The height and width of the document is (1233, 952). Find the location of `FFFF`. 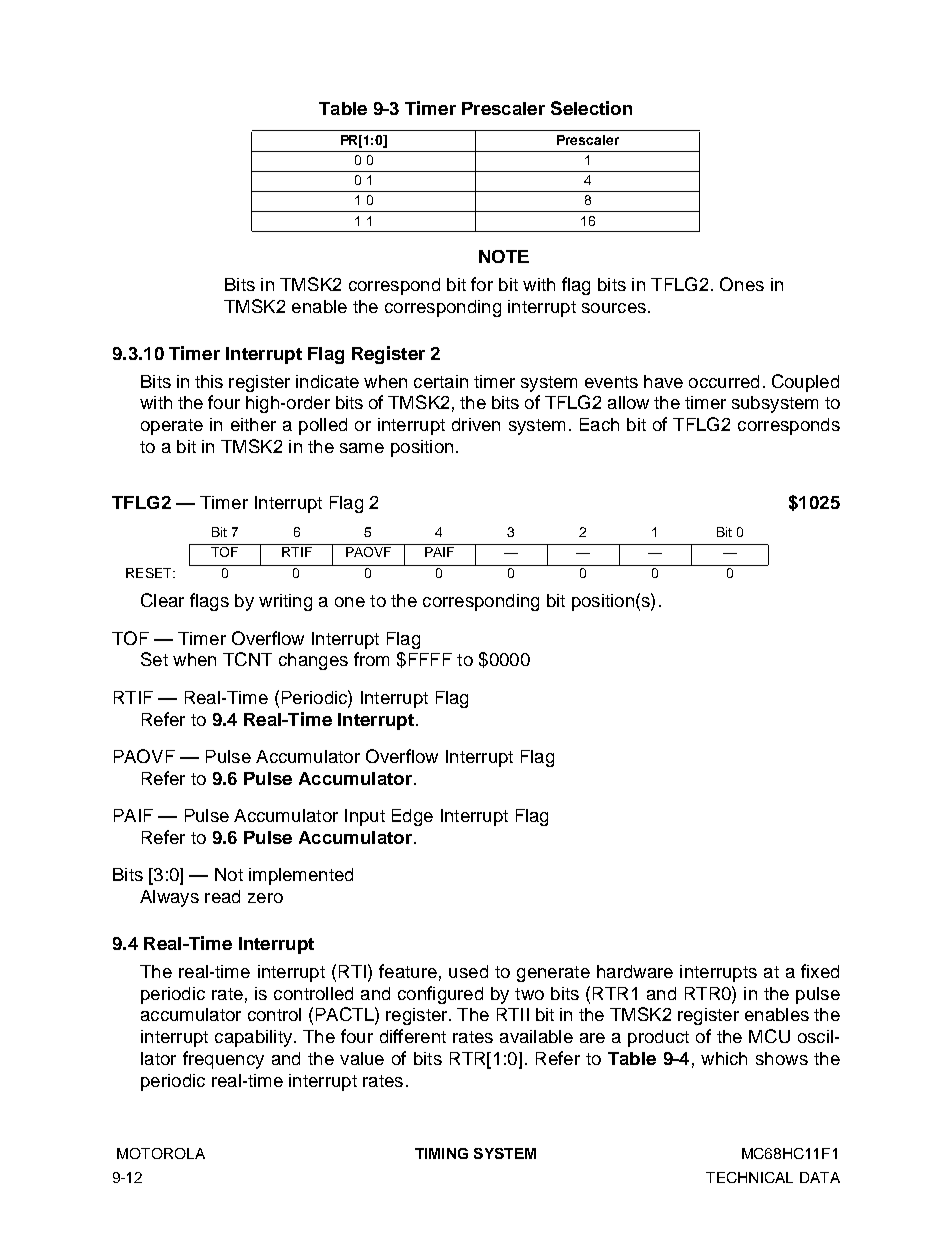

FFFF is located at coordinates (430, 659).
